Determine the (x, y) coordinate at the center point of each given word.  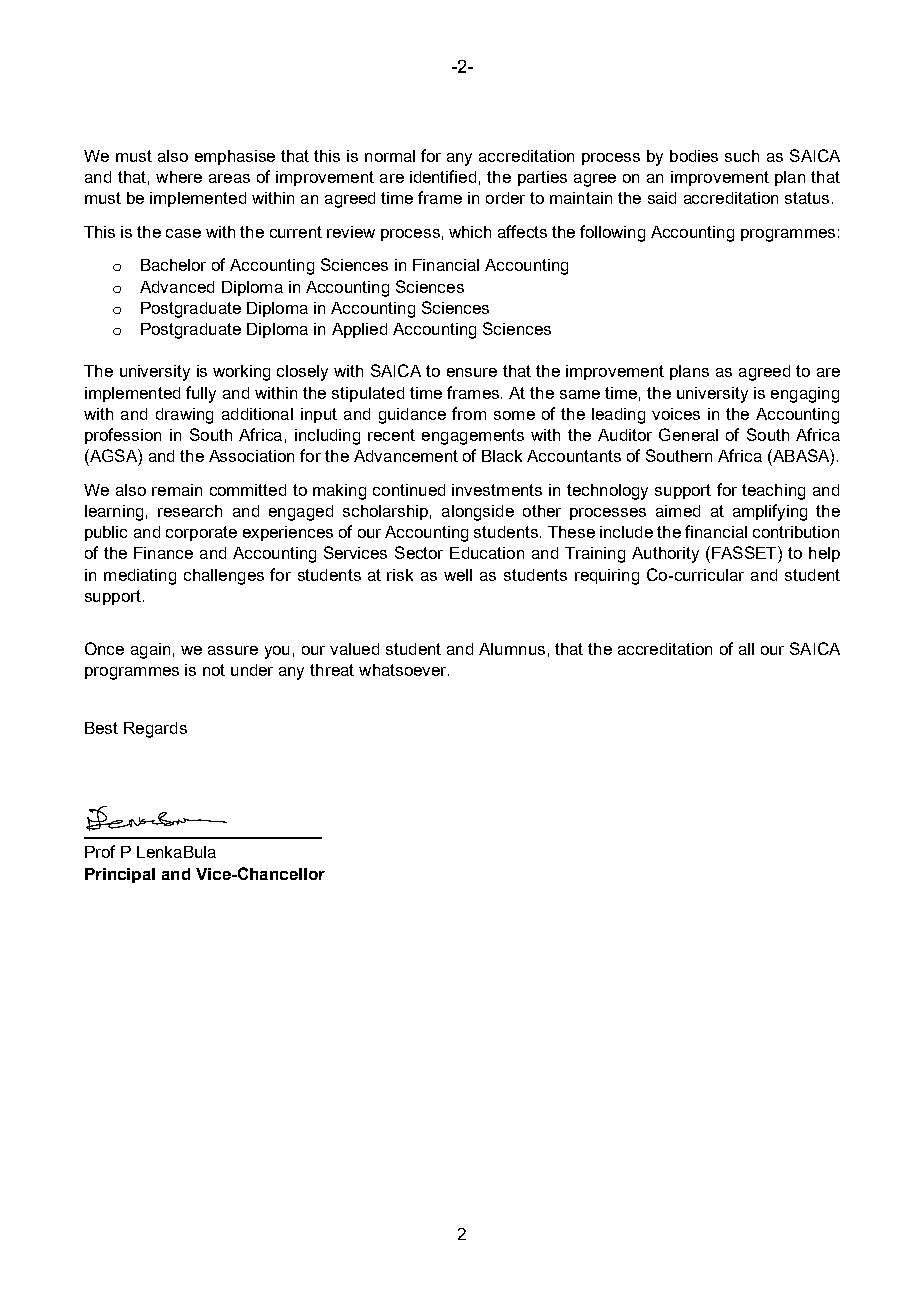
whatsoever (404, 670)
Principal (120, 875)
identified (443, 176)
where (179, 177)
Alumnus (512, 649)
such (742, 156)
